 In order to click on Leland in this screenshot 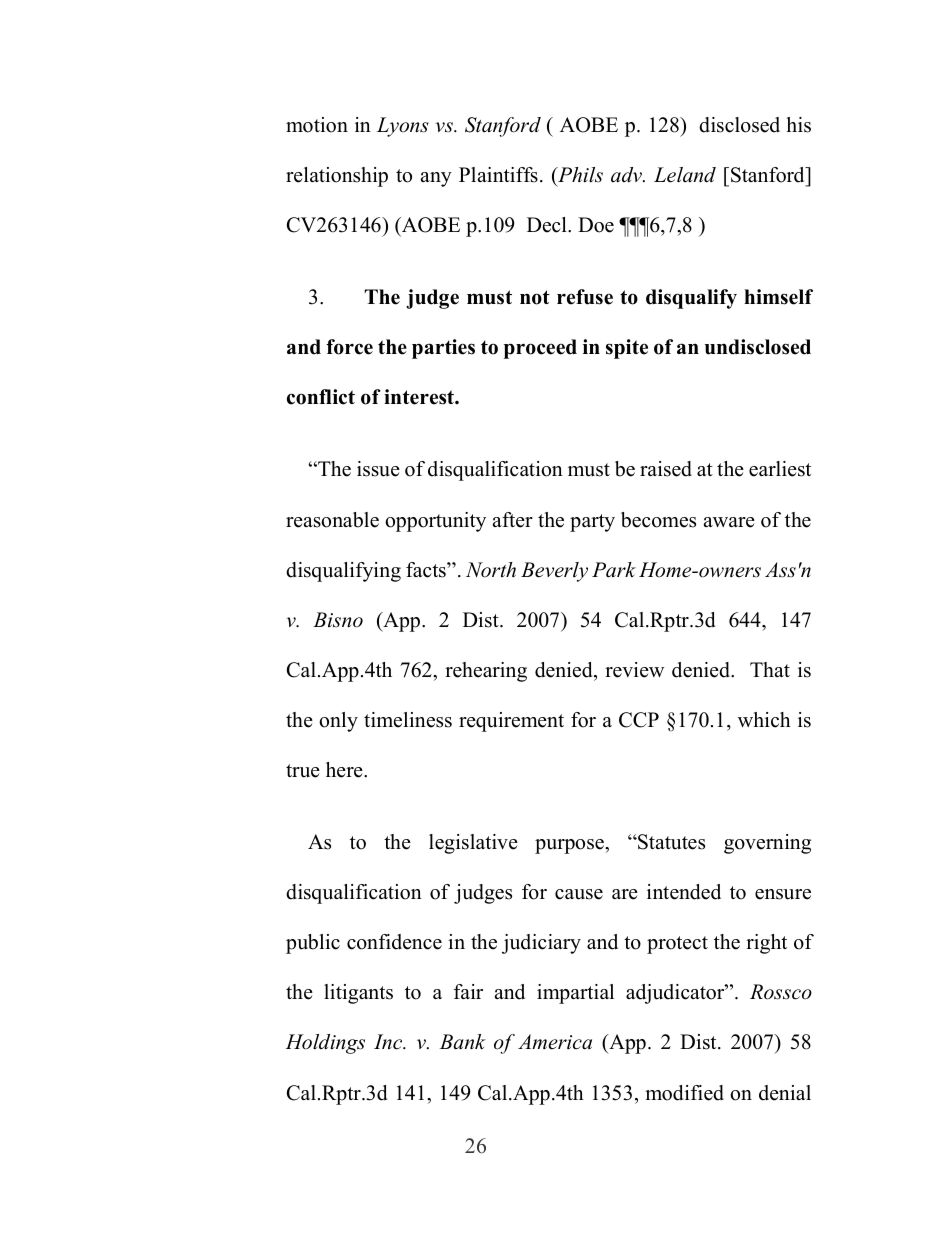, I will do `click(685, 175)`.
